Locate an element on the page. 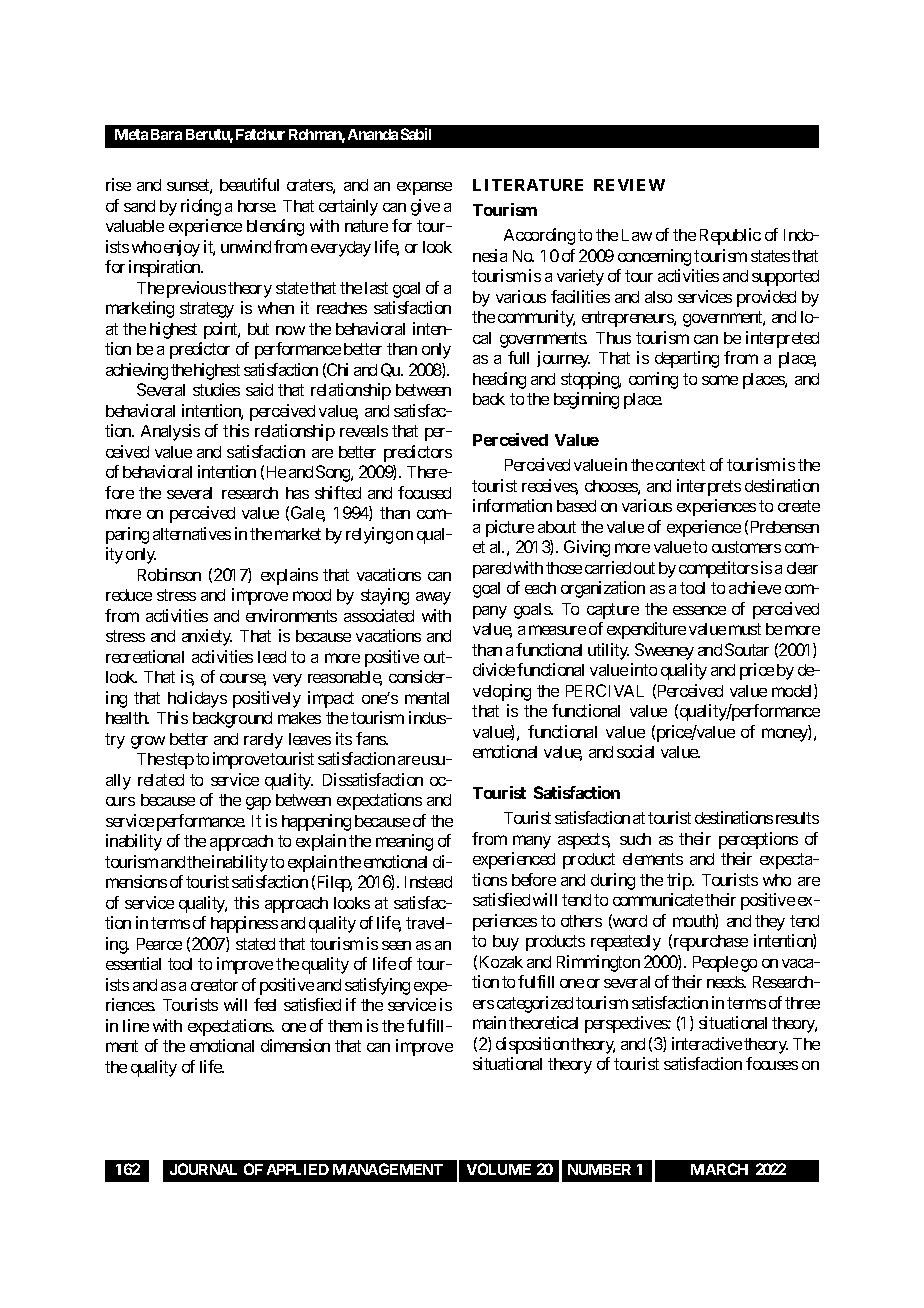 The image size is (924, 1308). expanse is located at coordinates (424, 188).
